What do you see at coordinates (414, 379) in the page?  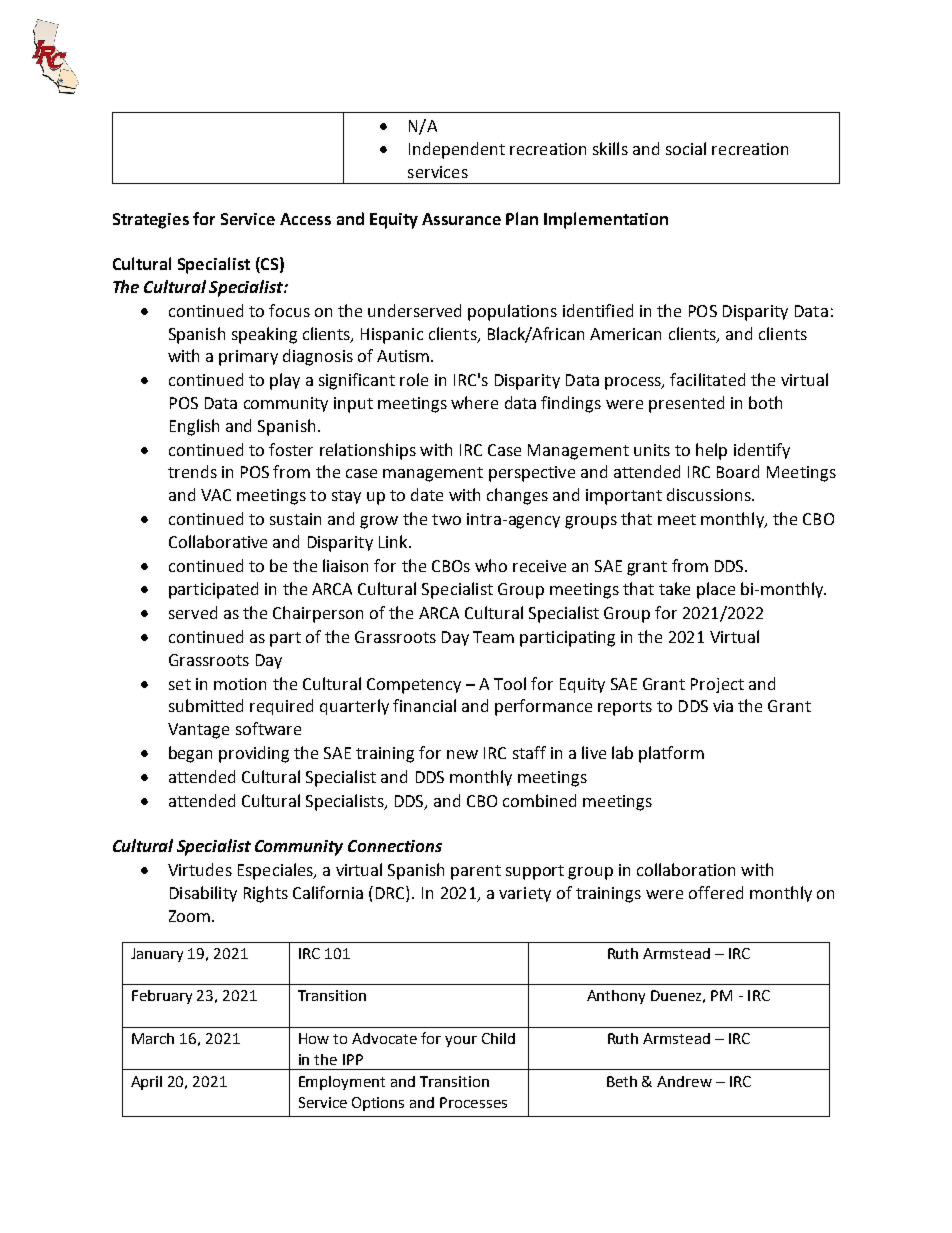 I see `role` at bounding box center [414, 379].
